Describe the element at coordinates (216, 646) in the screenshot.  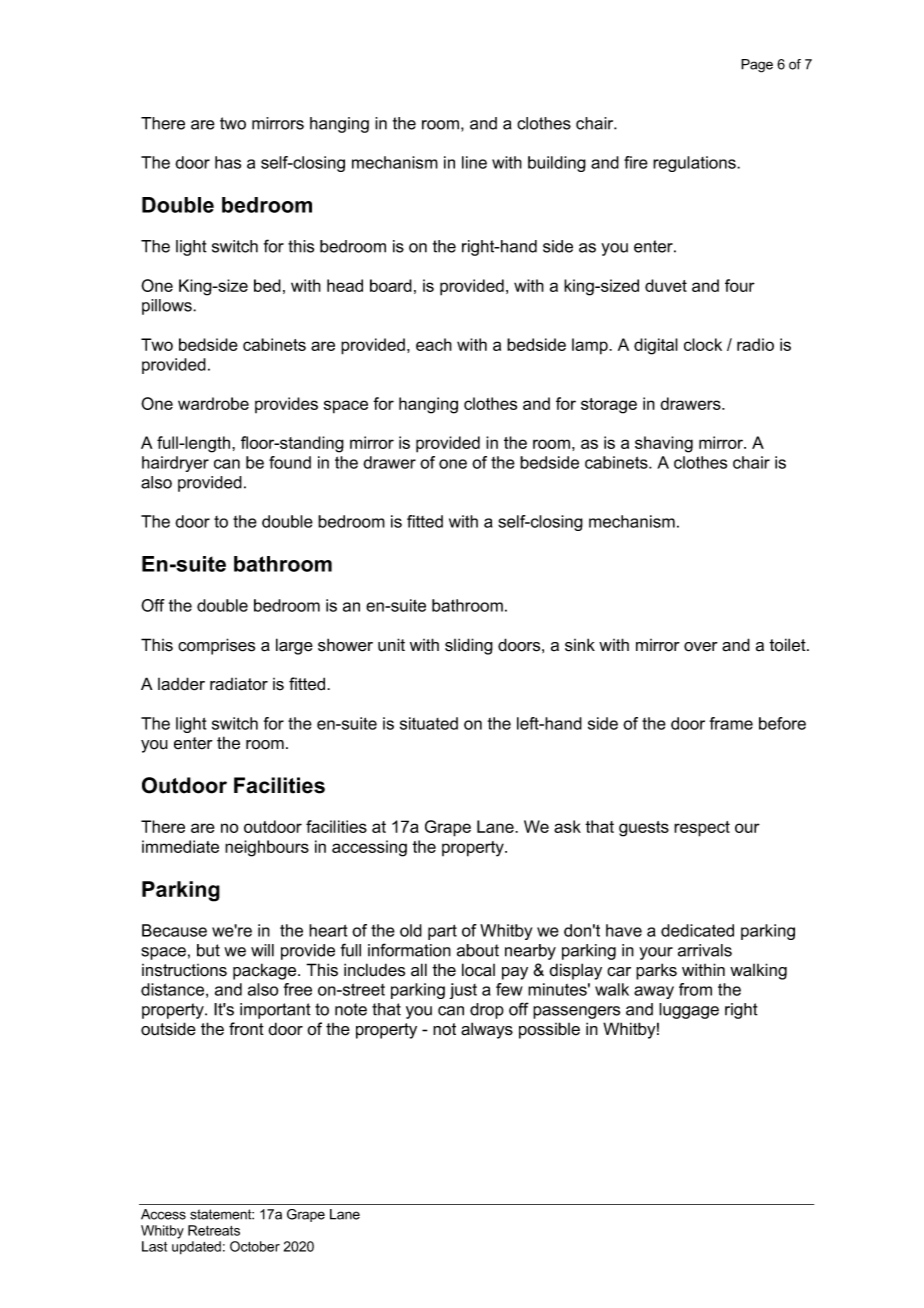
I see `comprises` at that location.
